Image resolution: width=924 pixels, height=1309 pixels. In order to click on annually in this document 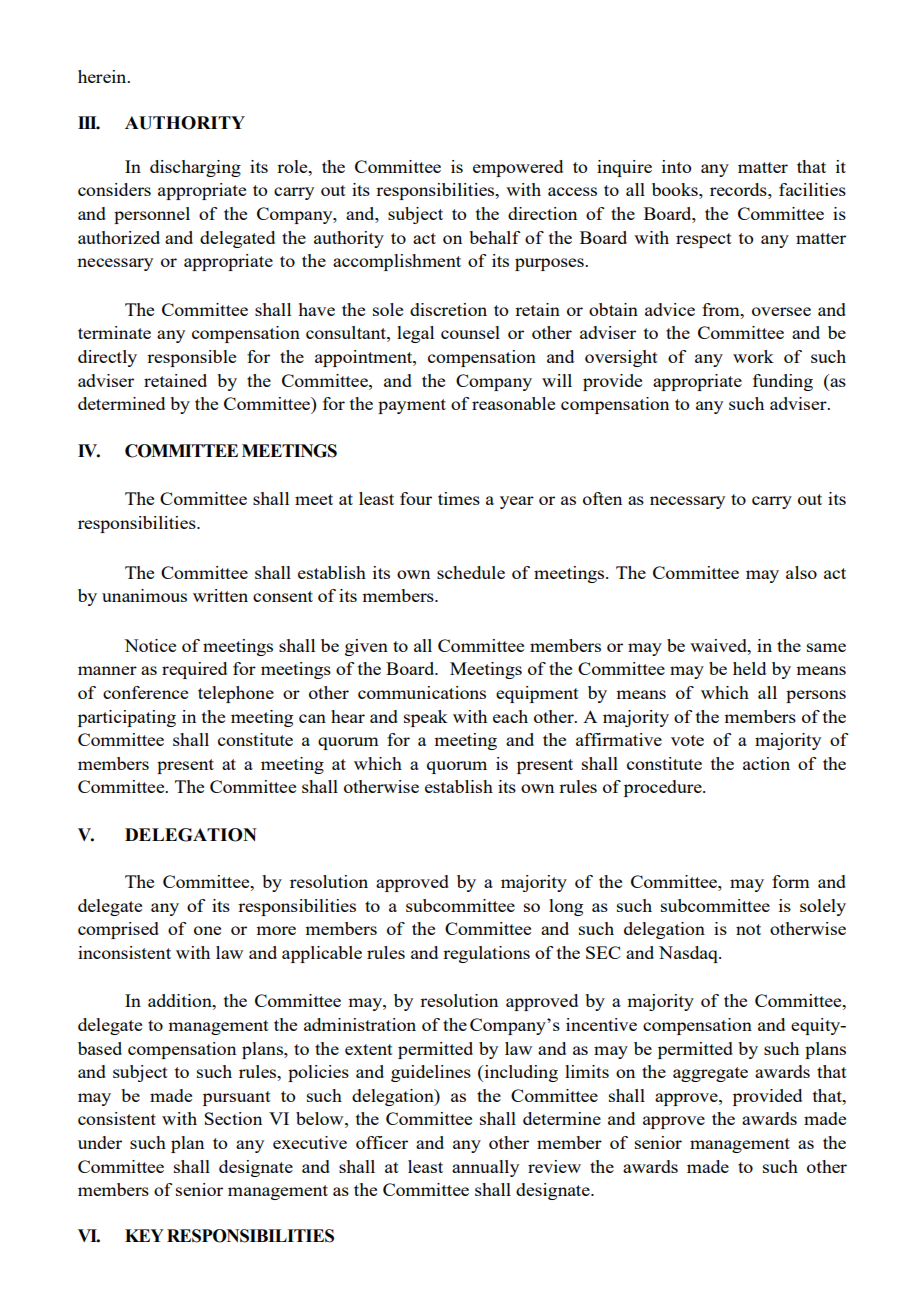, I will do `click(485, 1168)`.
